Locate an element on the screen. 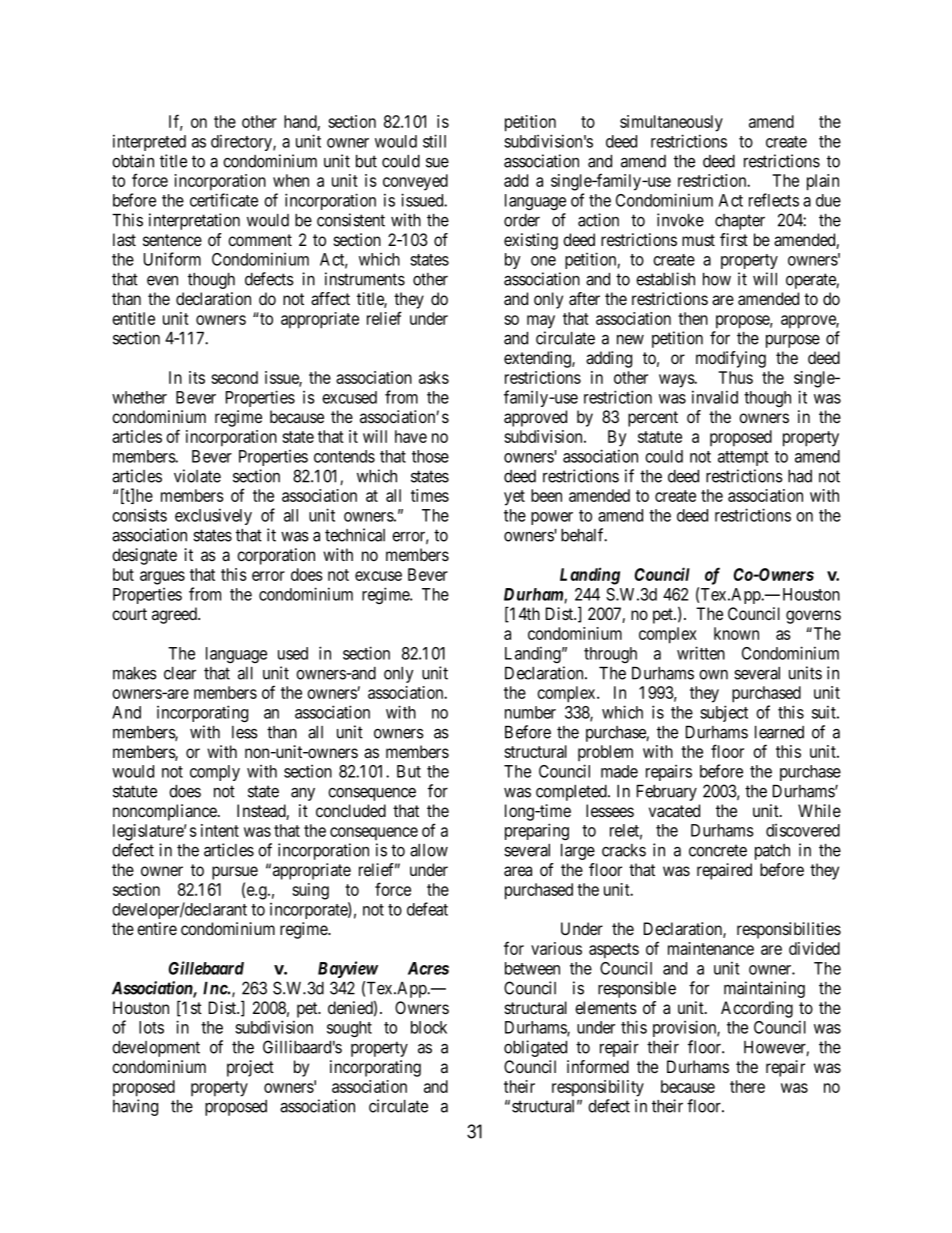  agreed is located at coordinates (175, 615).
